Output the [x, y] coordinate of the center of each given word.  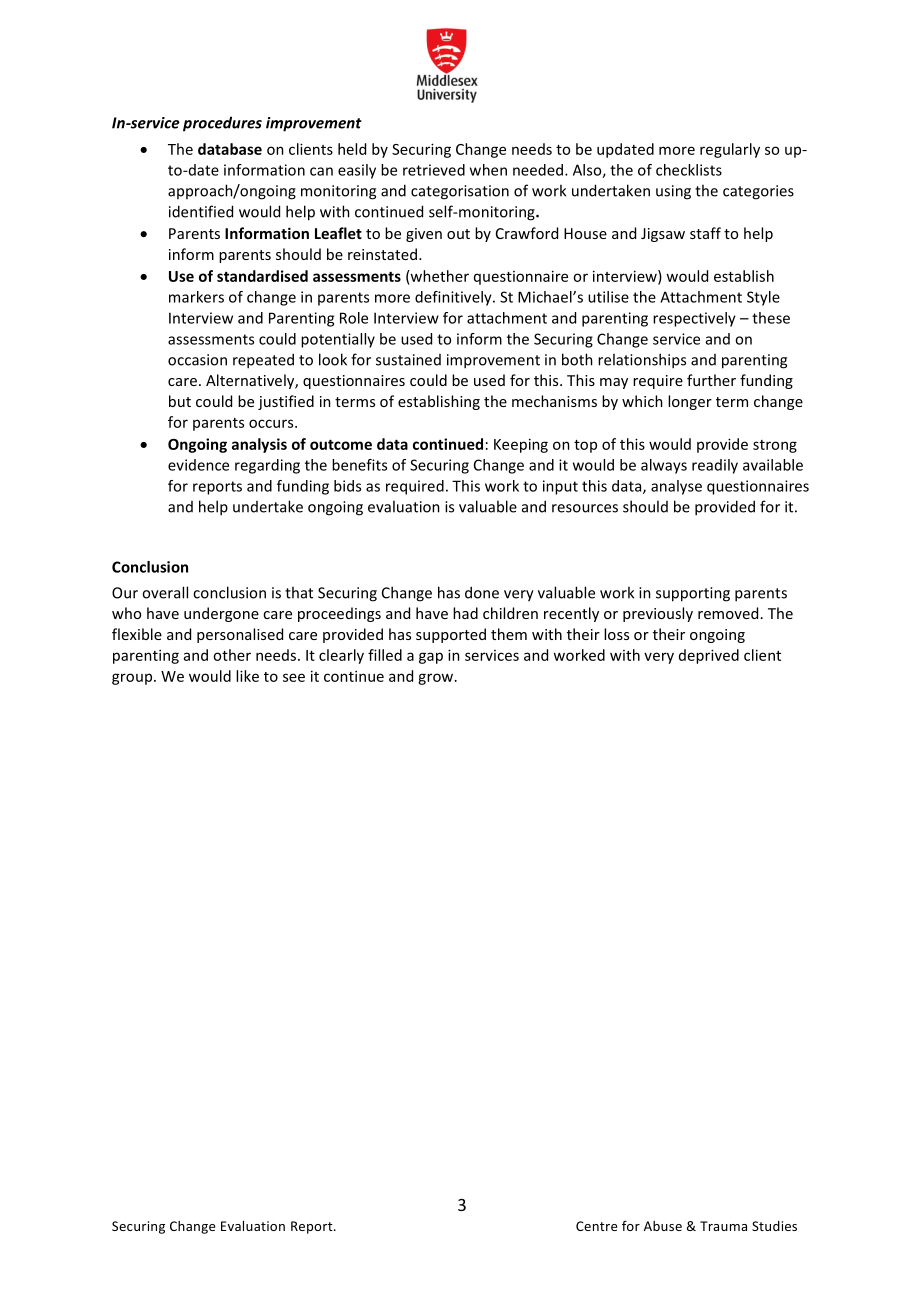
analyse [676, 487]
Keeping [521, 445]
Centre [596, 1226]
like [247, 676]
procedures [222, 124]
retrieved [434, 170]
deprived [709, 656]
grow [437, 679]
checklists [689, 170]
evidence [198, 465]
